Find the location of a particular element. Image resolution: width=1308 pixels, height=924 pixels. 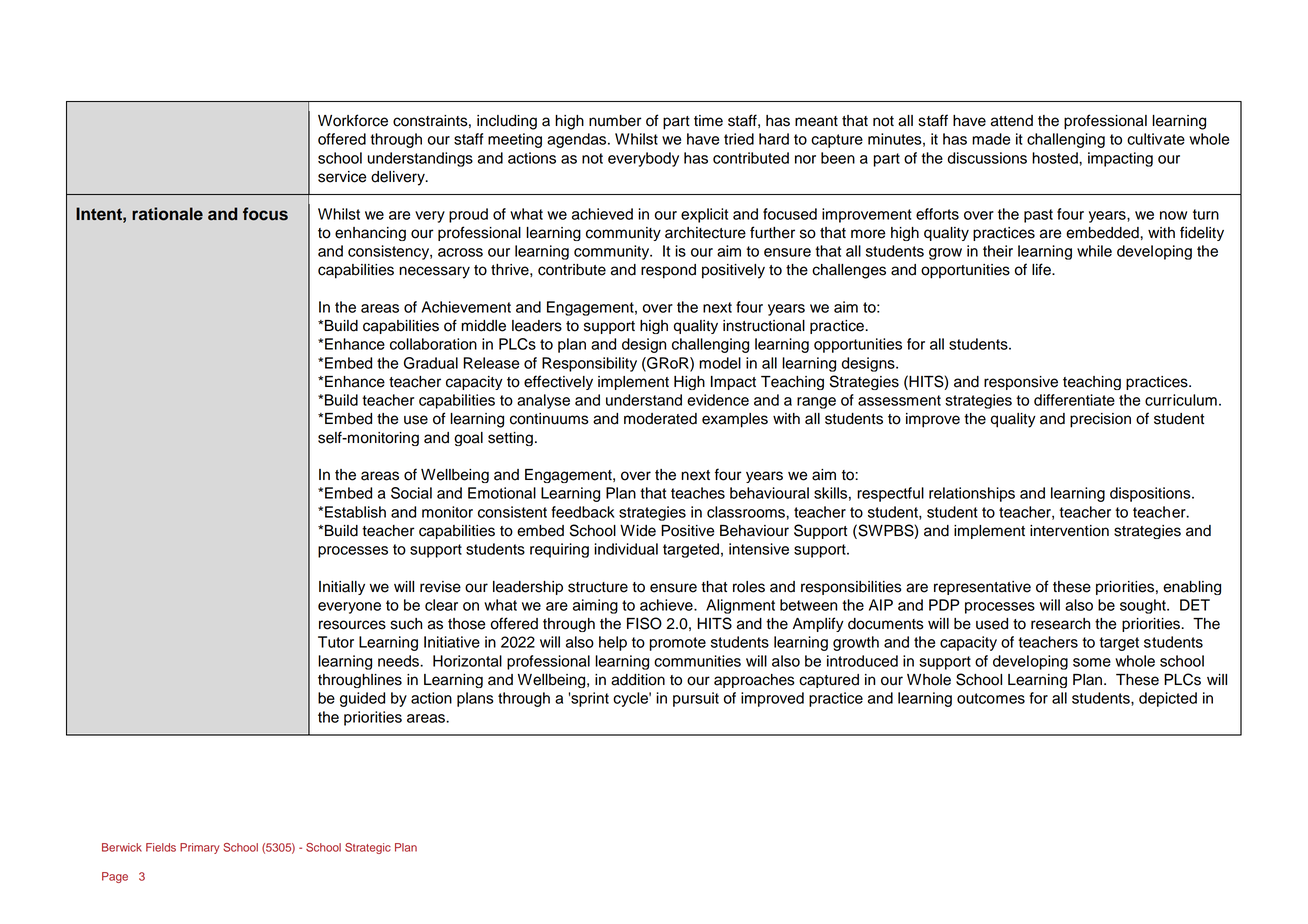

number is located at coordinates (615, 121).
